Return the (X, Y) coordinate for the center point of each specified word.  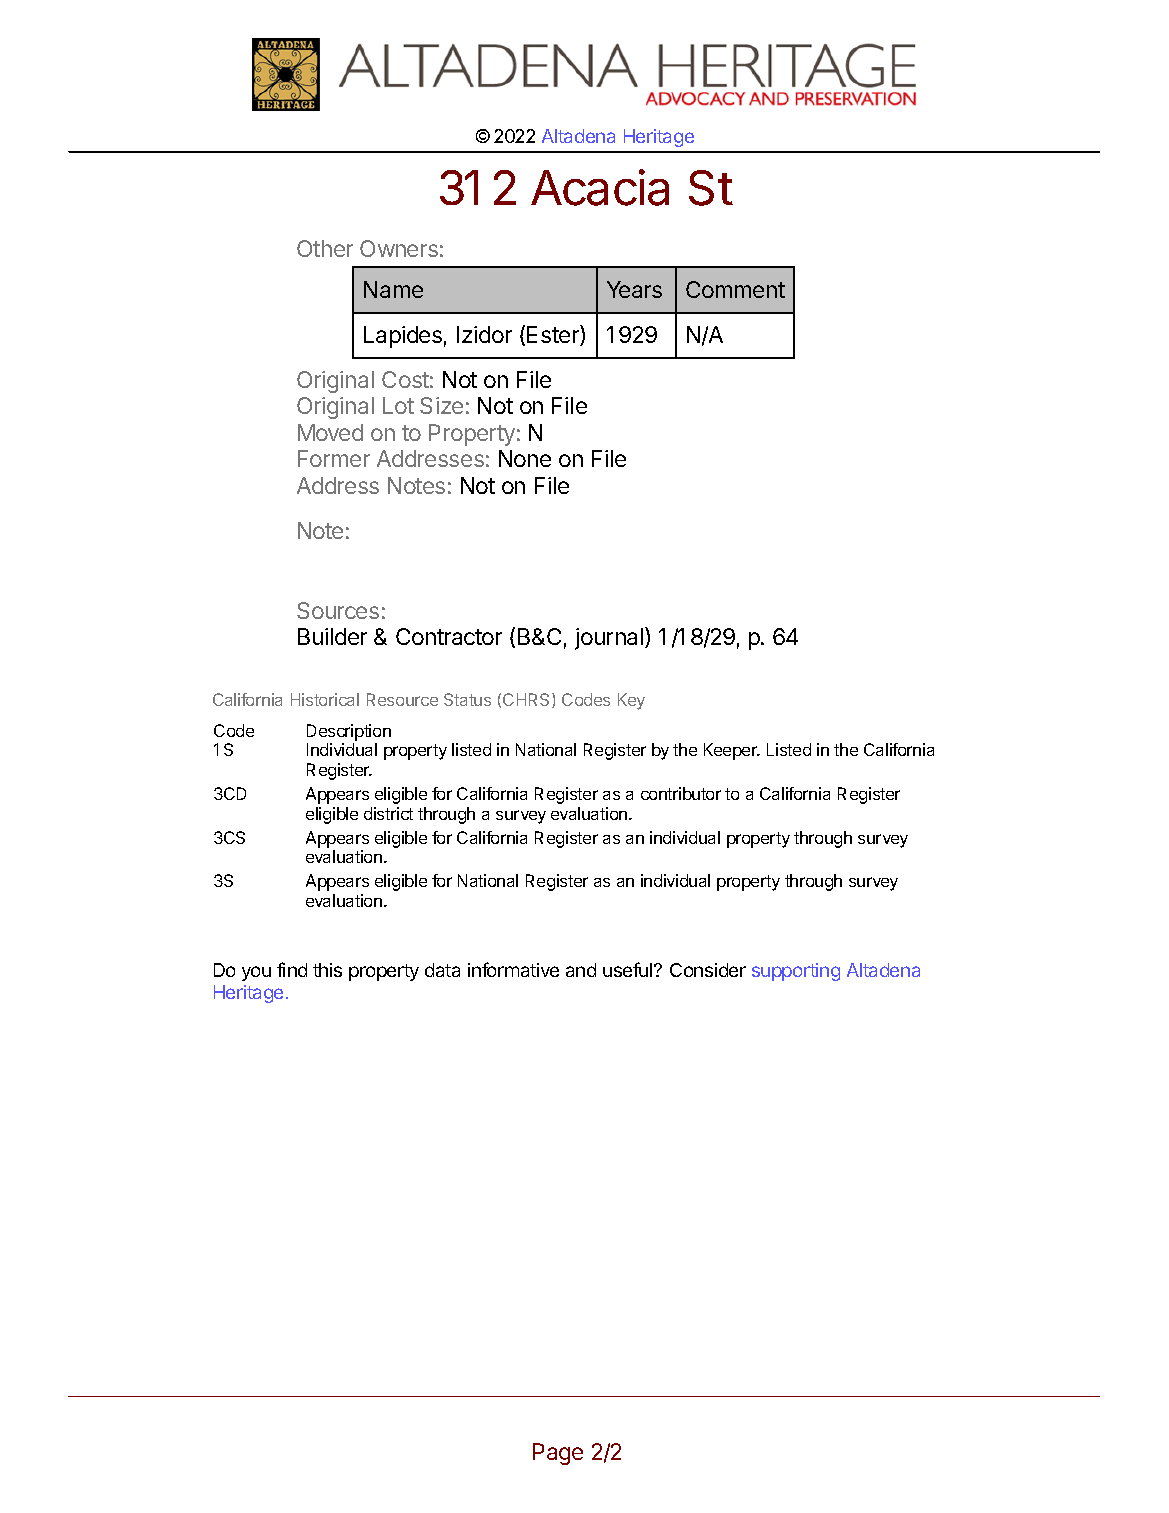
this (327, 970)
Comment (735, 289)
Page (558, 1454)
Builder (332, 636)
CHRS (528, 700)
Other (325, 248)
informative (513, 969)
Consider (708, 970)
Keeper (732, 751)
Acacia (600, 187)
